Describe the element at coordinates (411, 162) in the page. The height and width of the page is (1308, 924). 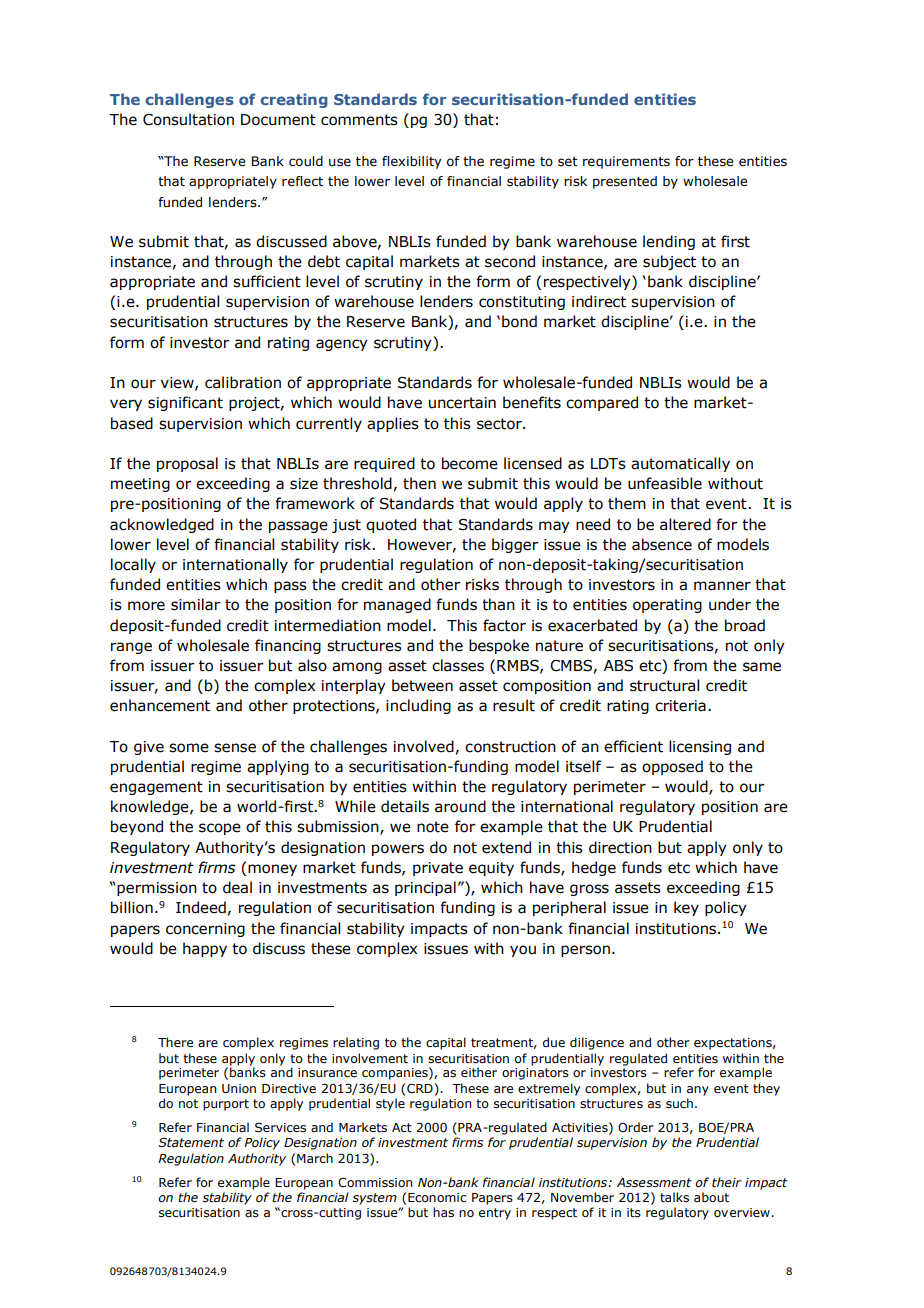
I see `flexibility` at that location.
